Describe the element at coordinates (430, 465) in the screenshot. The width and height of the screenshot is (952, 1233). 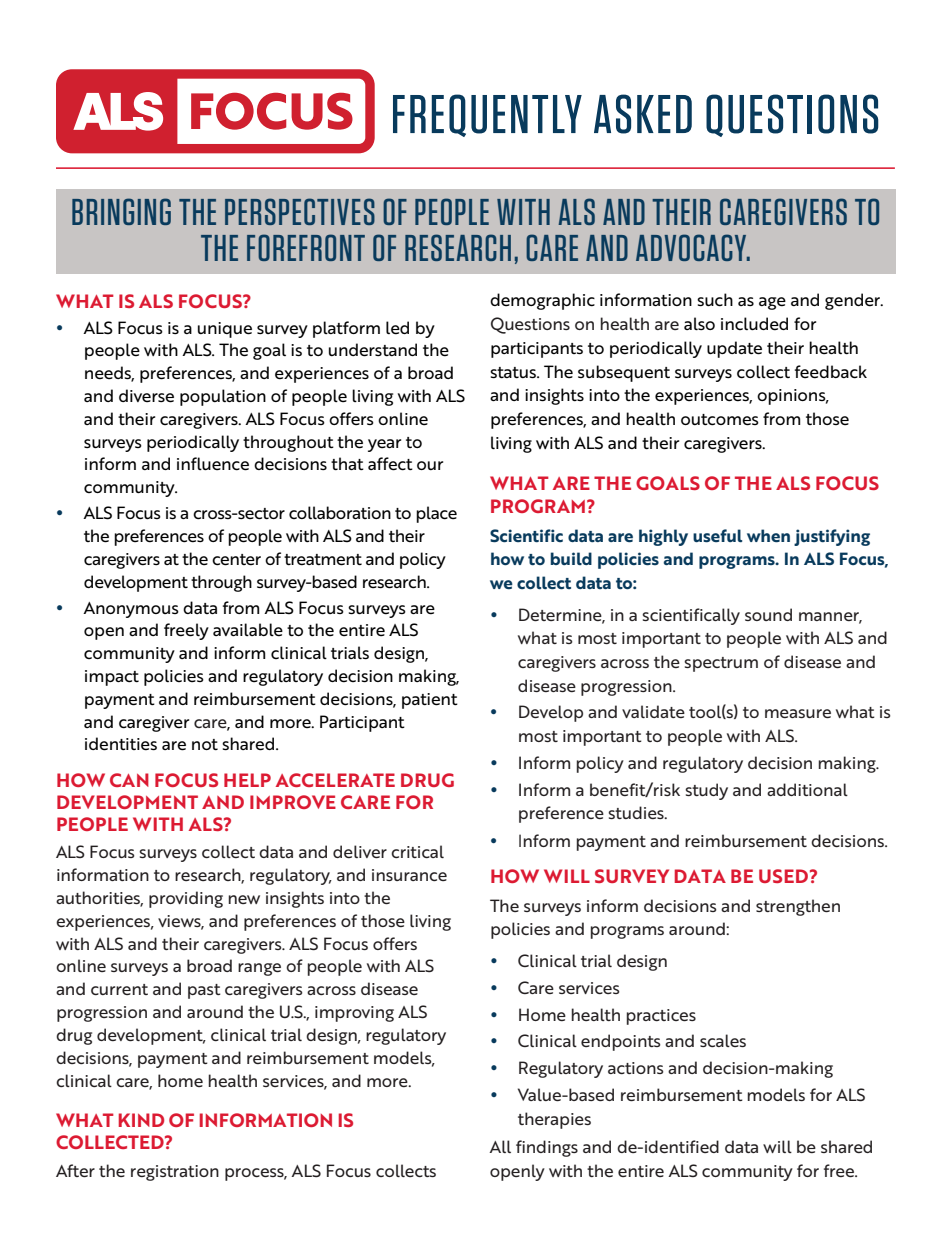
I see `our` at that location.
